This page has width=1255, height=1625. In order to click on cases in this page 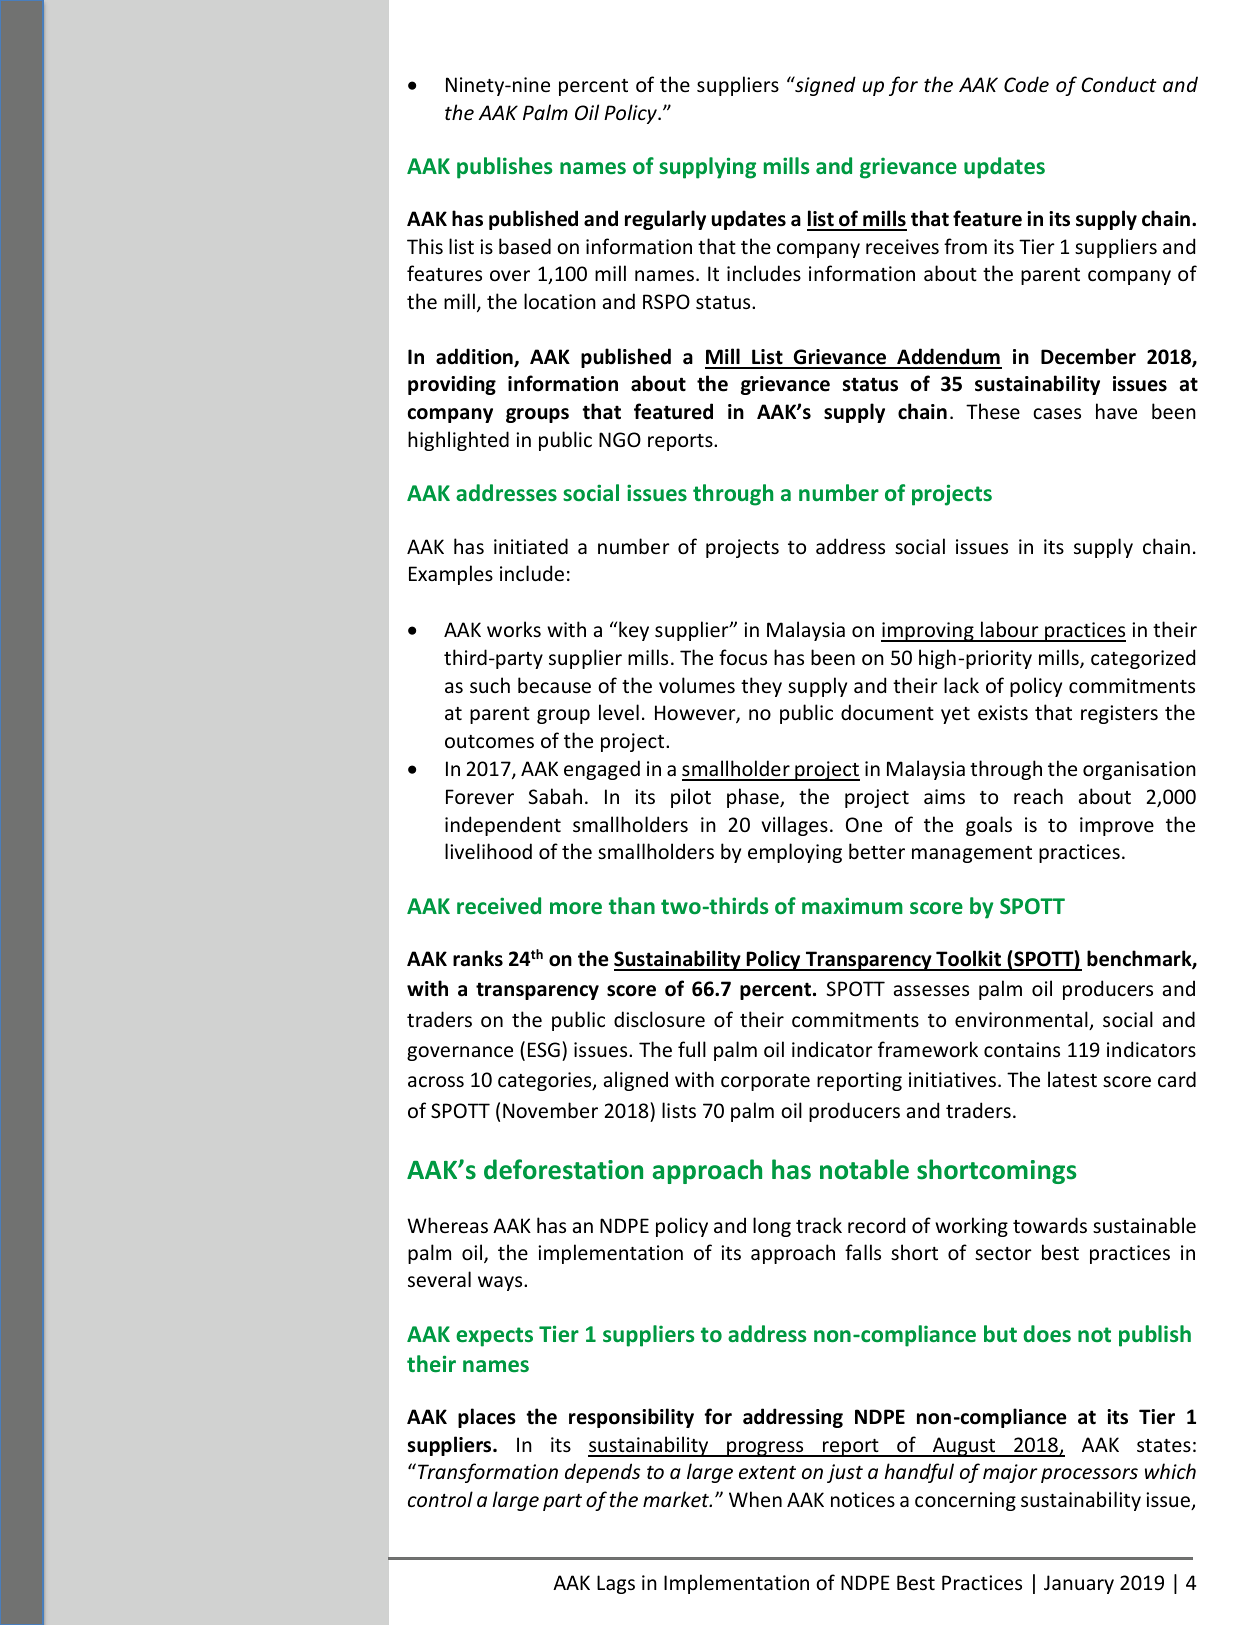, I will do `click(1057, 413)`.
